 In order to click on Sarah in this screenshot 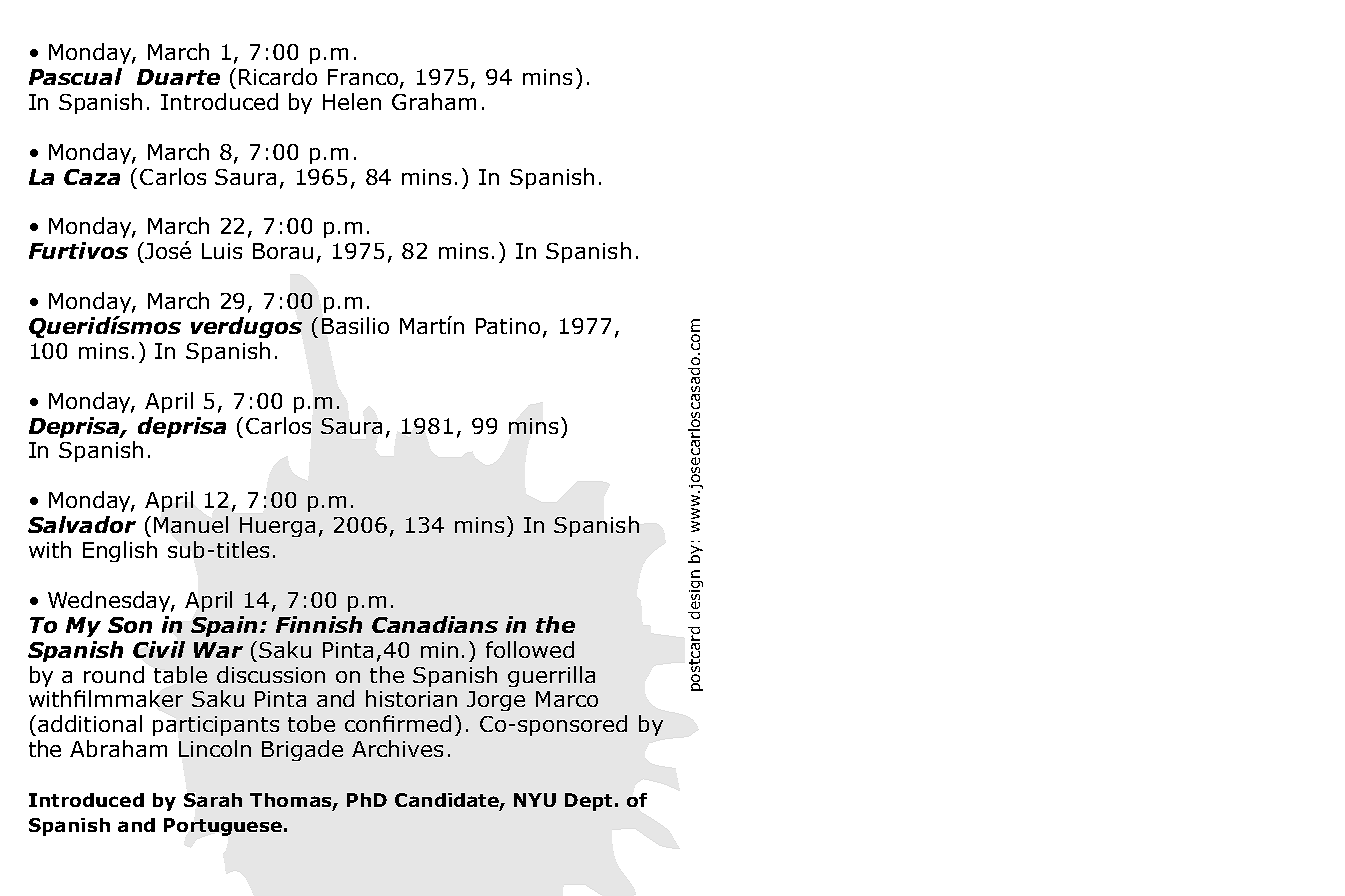, I will do `click(213, 800)`.
